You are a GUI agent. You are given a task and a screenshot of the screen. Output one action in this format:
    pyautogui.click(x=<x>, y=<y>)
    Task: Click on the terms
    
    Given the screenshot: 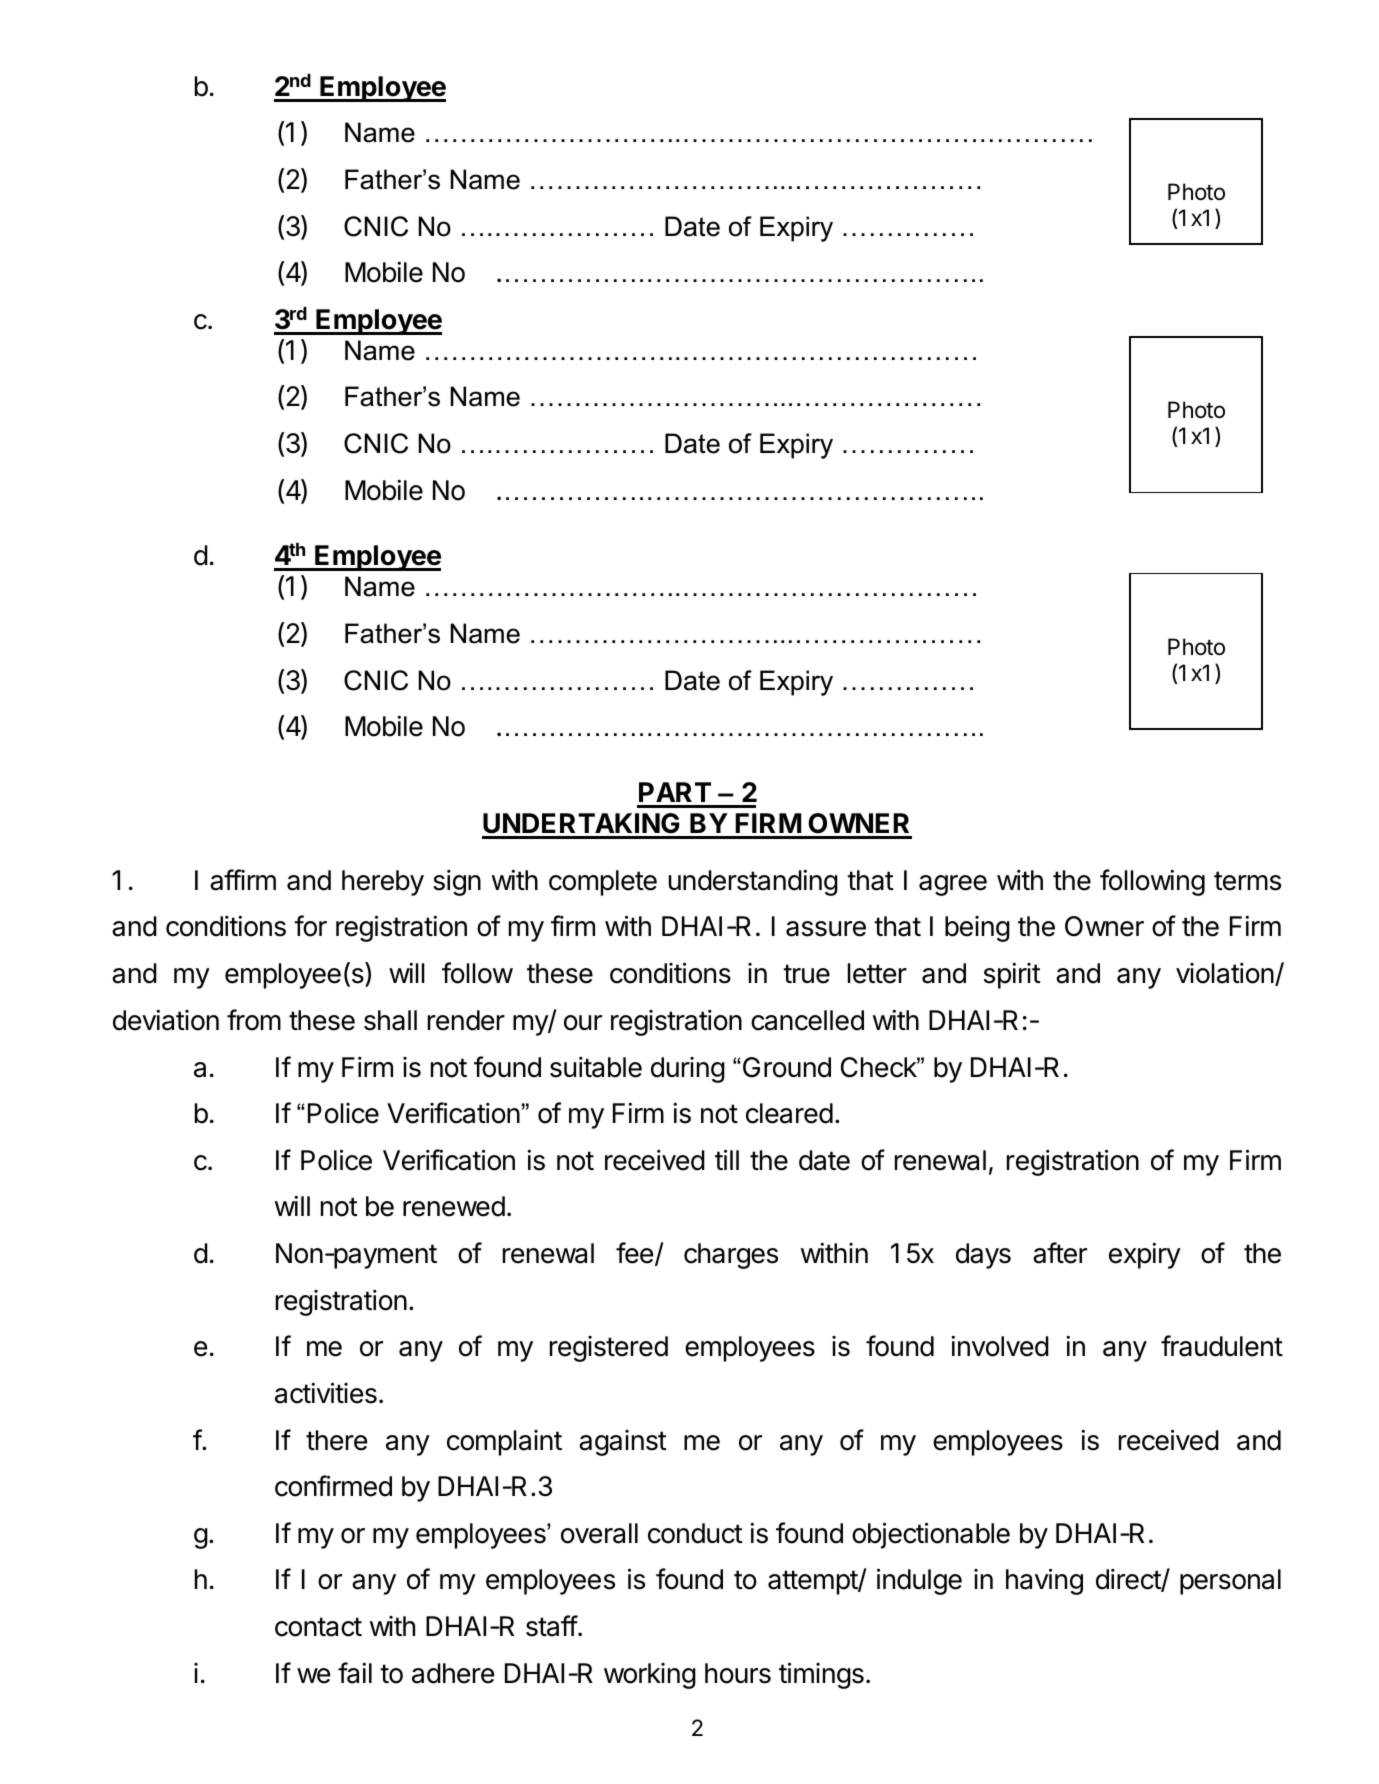 What is the action you would take?
    pyautogui.click(x=1247, y=881)
